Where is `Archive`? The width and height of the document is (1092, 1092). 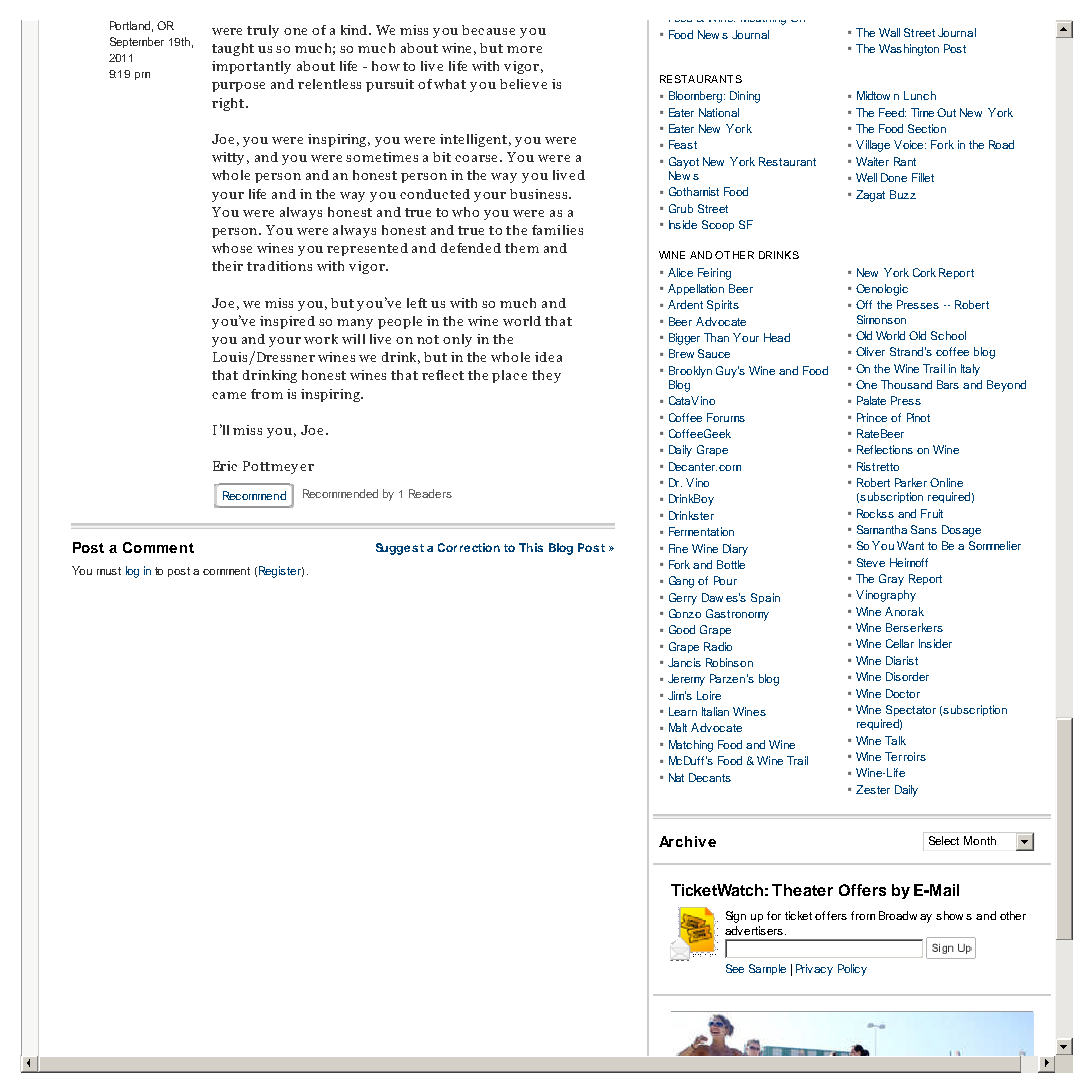 Archive is located at coordinates (687, 841).
